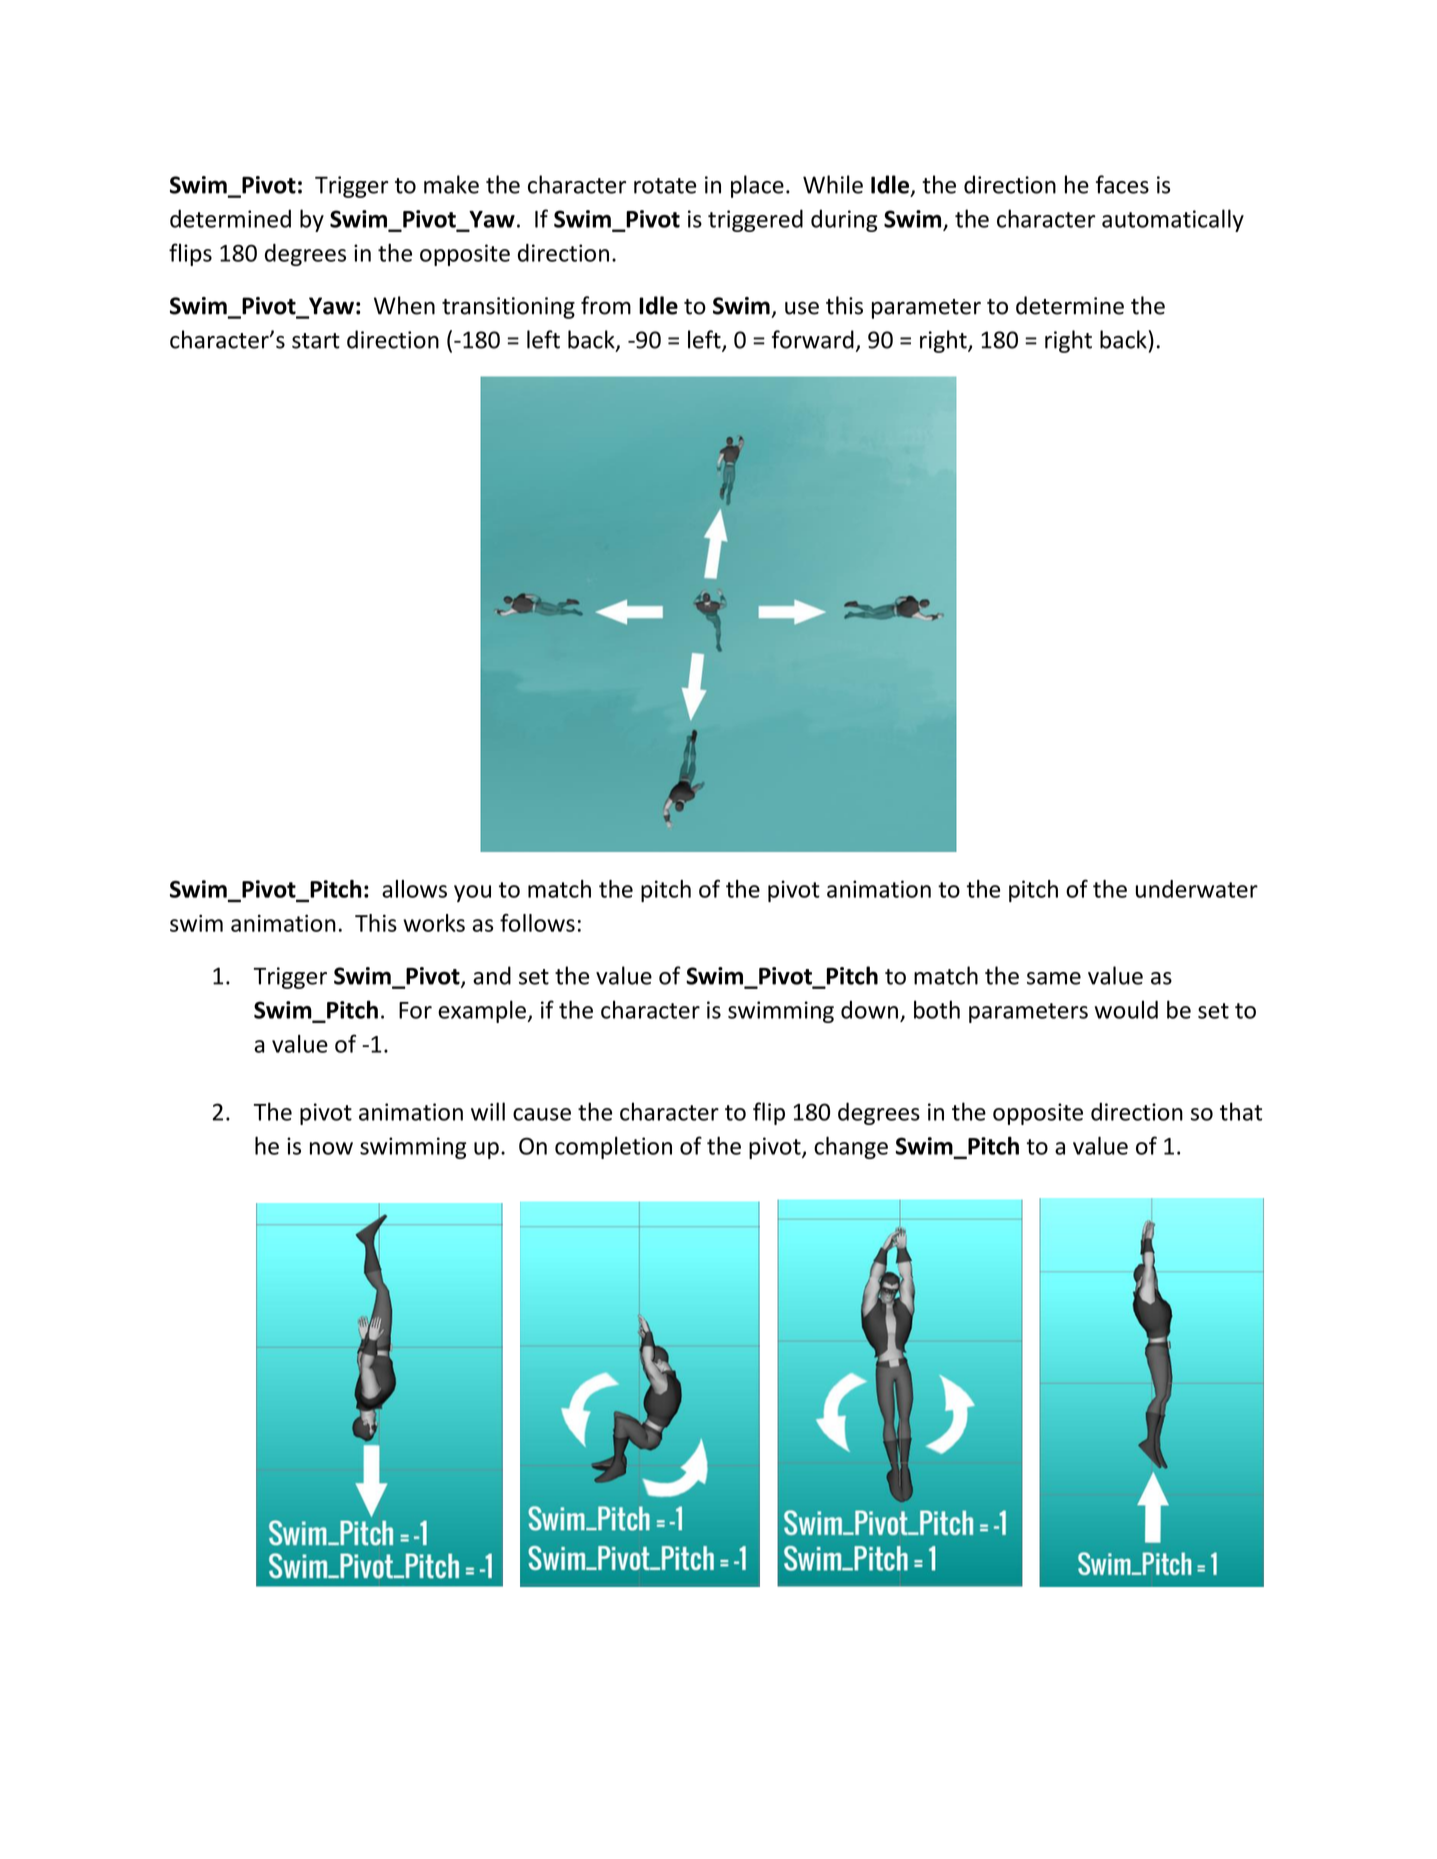 The width and height of the image is (1437, 1859). What do you see at coordinates (1173, 220) in the image?
I see `automatically` at bounding box center [1173, 220].
